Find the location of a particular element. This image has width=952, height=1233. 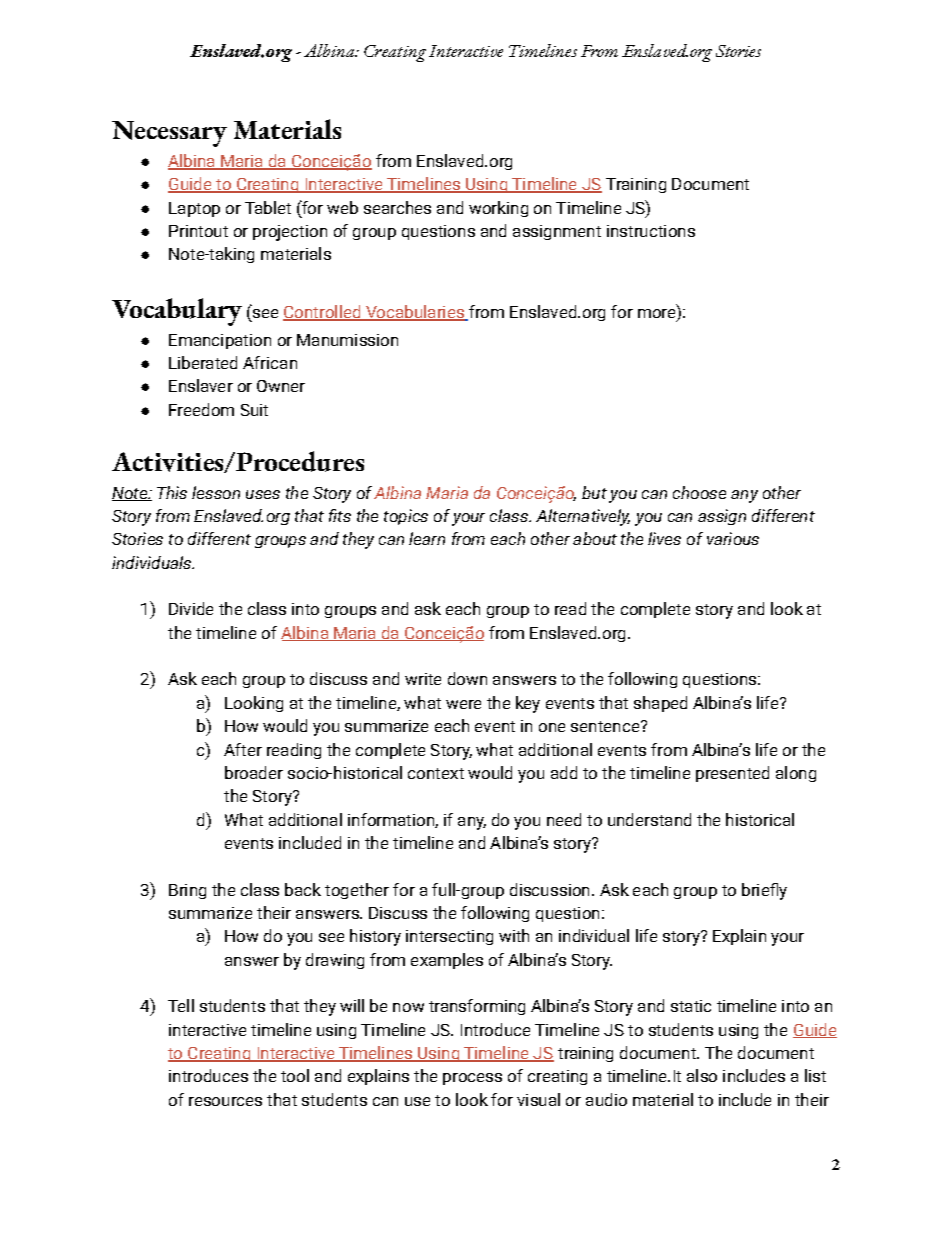

broader is located at coordinates (254, 772).
